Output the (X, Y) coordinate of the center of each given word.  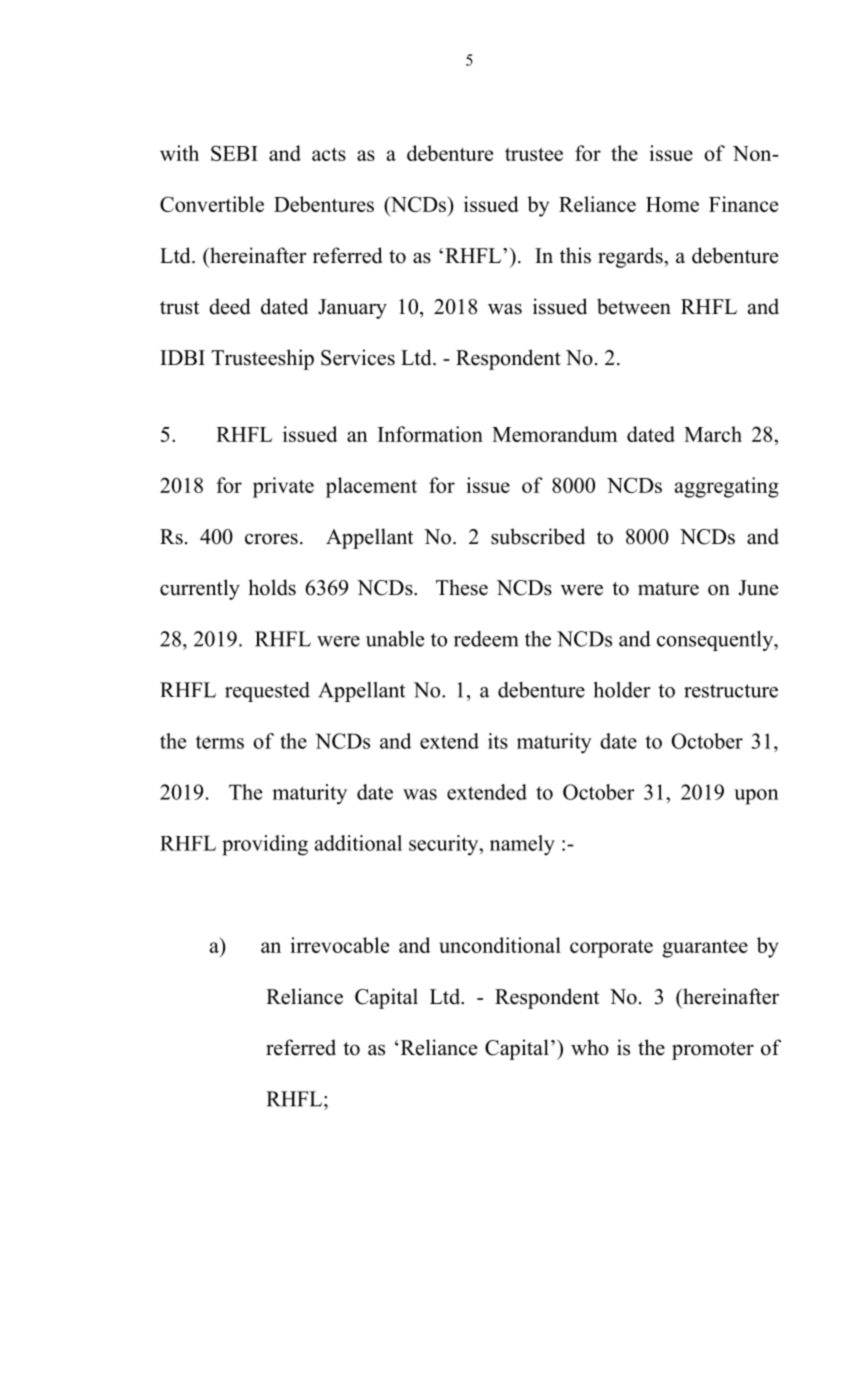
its (498, 741)
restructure (731, 691)
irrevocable (339, 945)
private (283, 487)
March (713, 434)
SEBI (234, 153)
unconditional (500, 945)
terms (220, 742)
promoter (713, 1051)
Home (672, 204)
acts (329, 154)
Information (430, 434)
